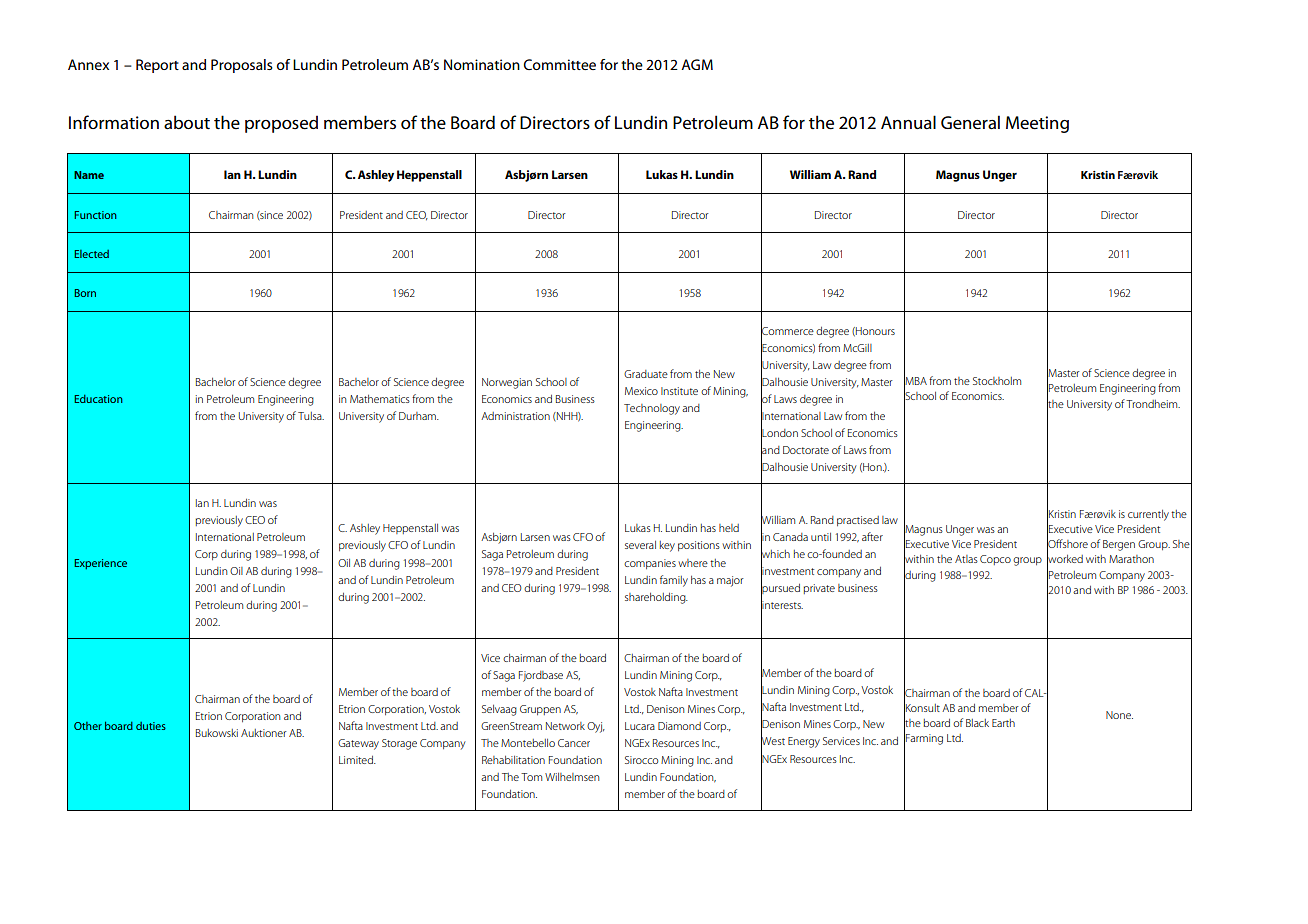 The height and width of the screenshot is (924, 1308). I want to click on Commerce, so click(787, 330).
